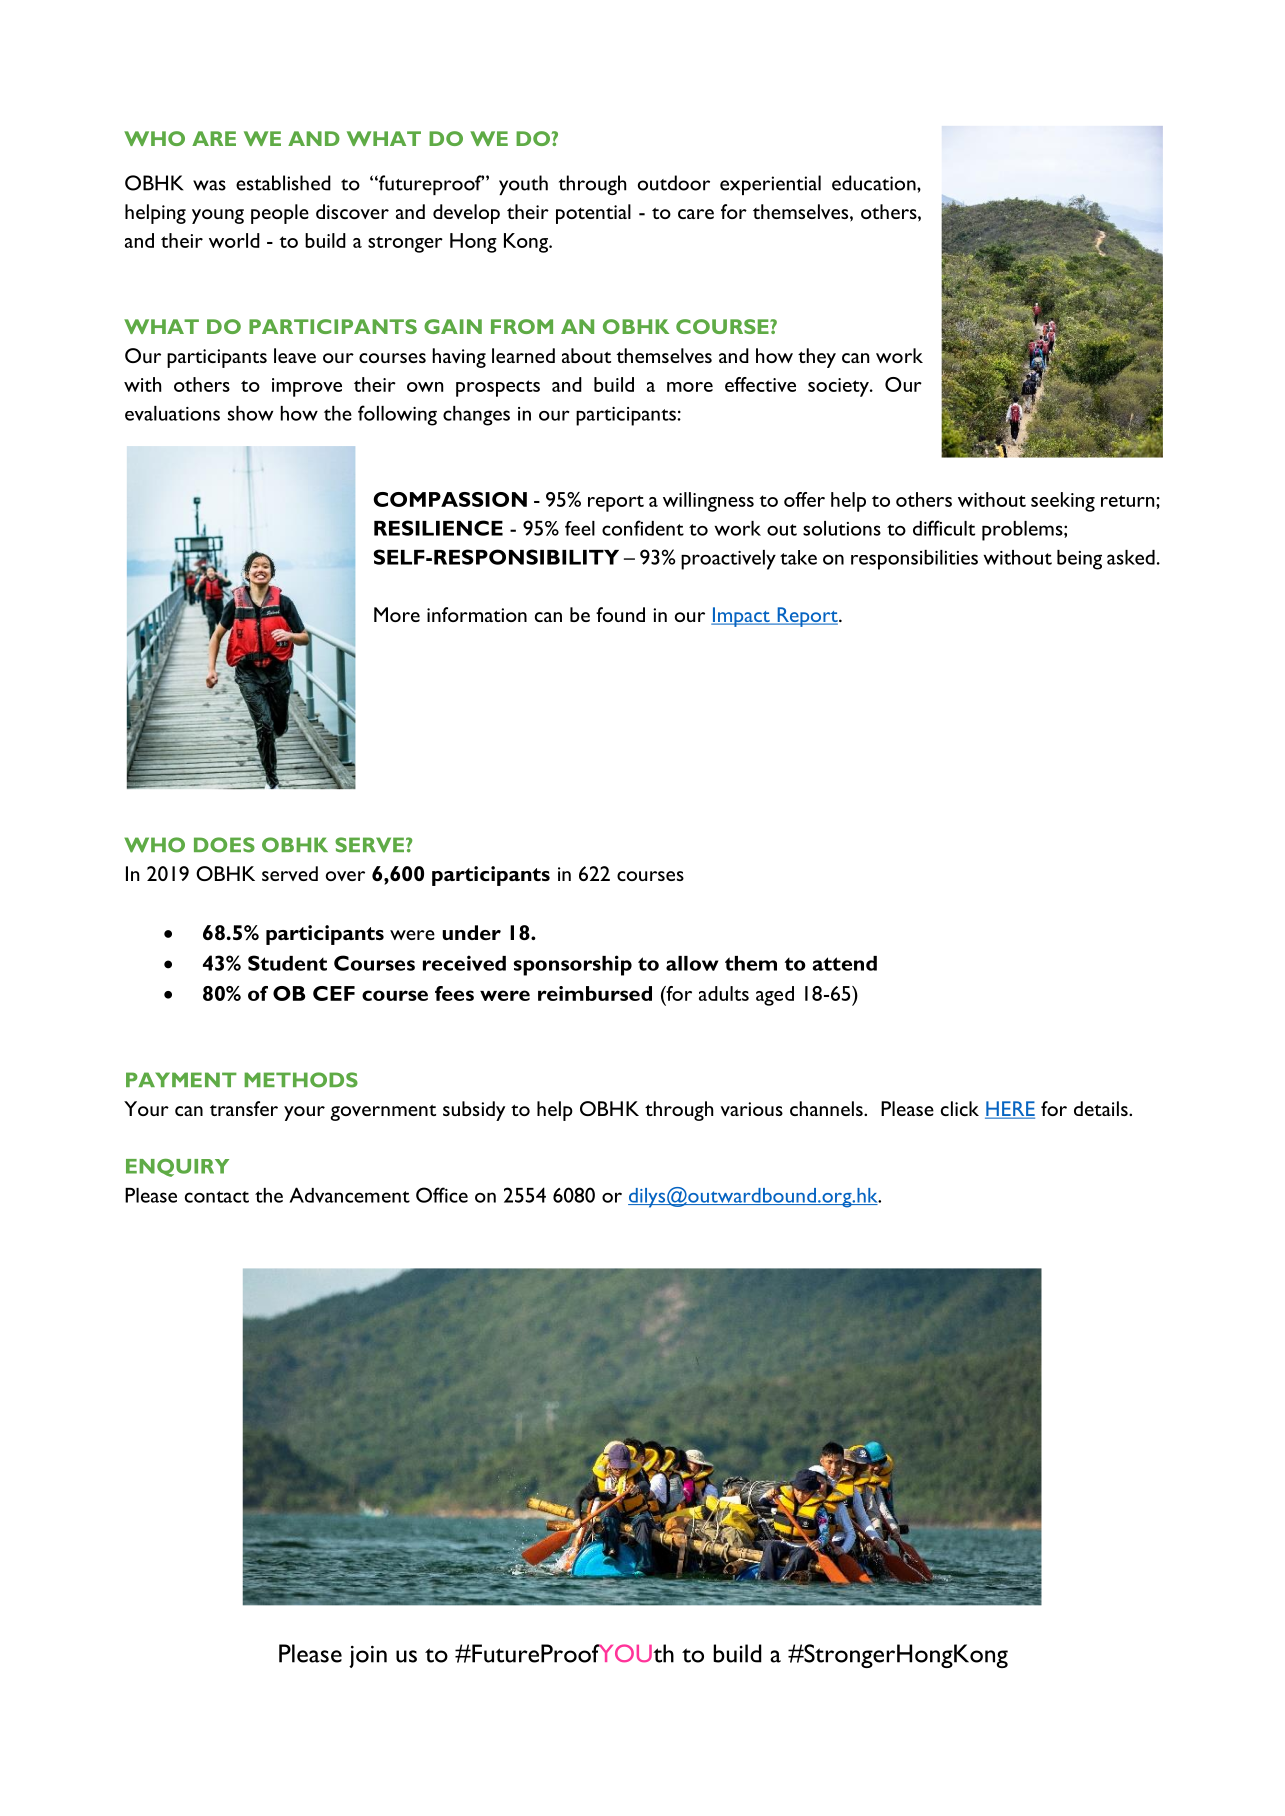 Image resolution: width=1285 pixels, height=1816 pixels. What do you see at coordinates (875, 183) in the screenshot?
I see `education` at bounding box center [875, 183].
